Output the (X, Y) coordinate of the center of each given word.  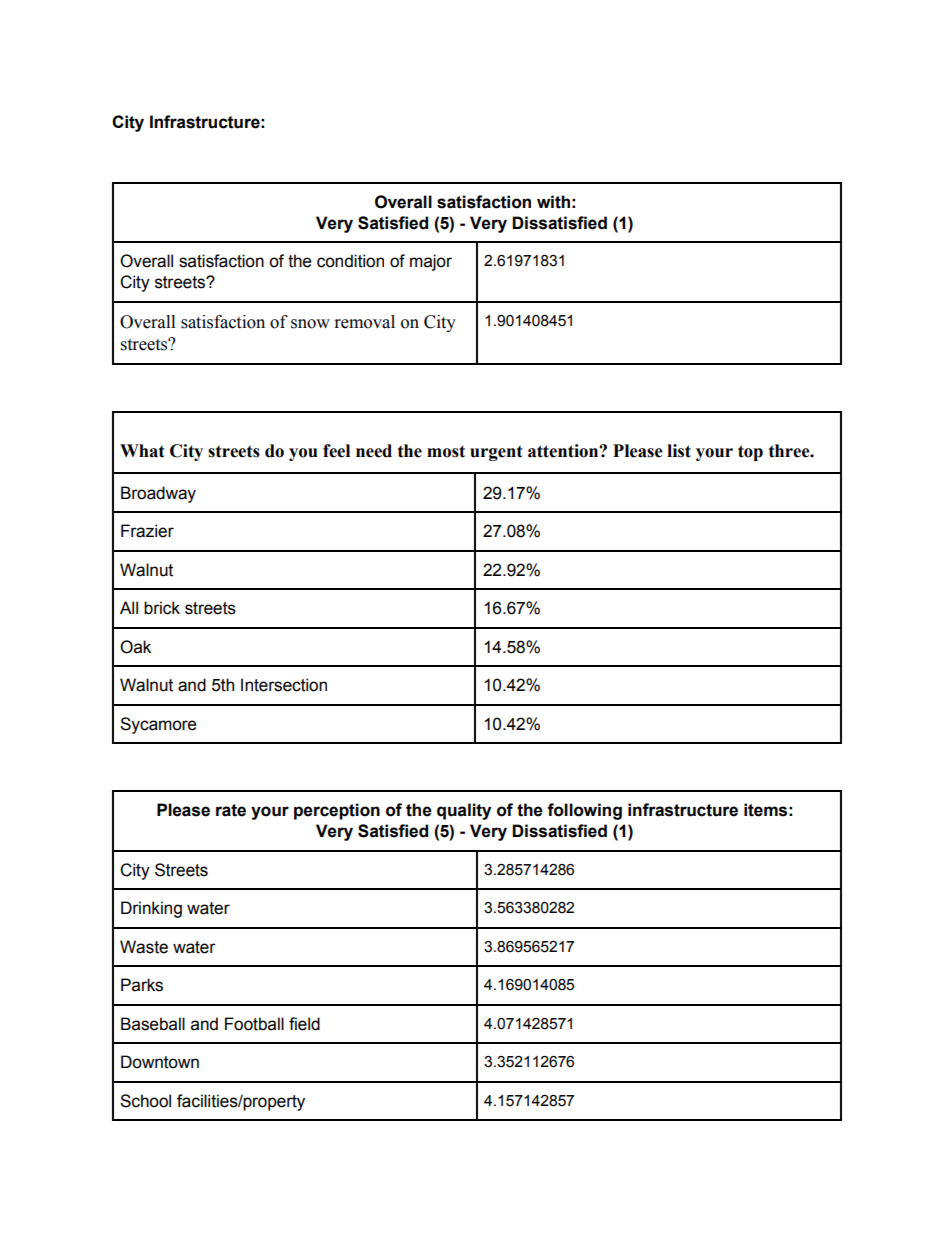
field (304, 1024)
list (679, 451)
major (431, 262)
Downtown (160, 1062)
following (584, 811)
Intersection (284, 685)
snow (310, 324)
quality (464, 811)
